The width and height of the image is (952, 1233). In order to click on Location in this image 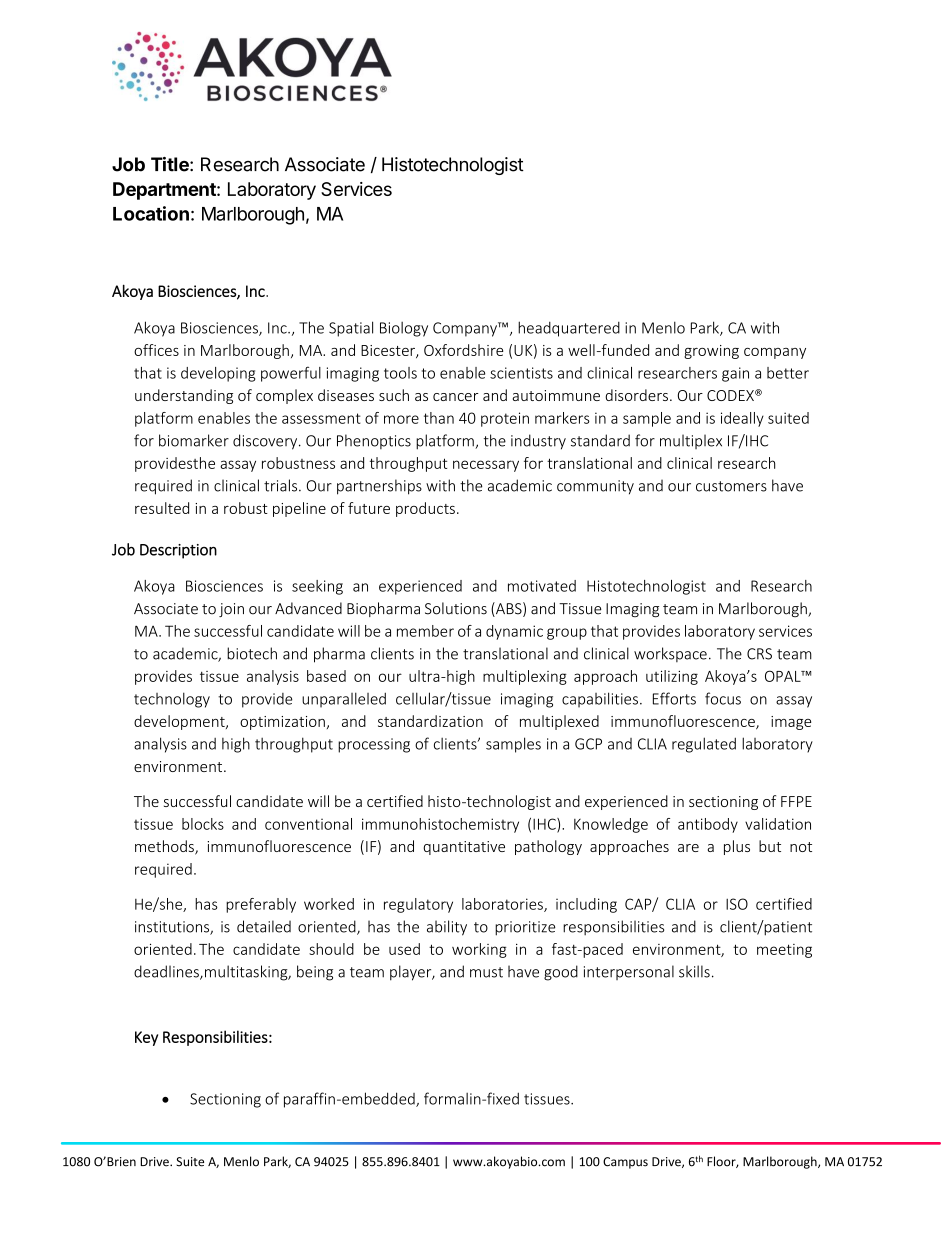, I will do `click(151, 213)`.
